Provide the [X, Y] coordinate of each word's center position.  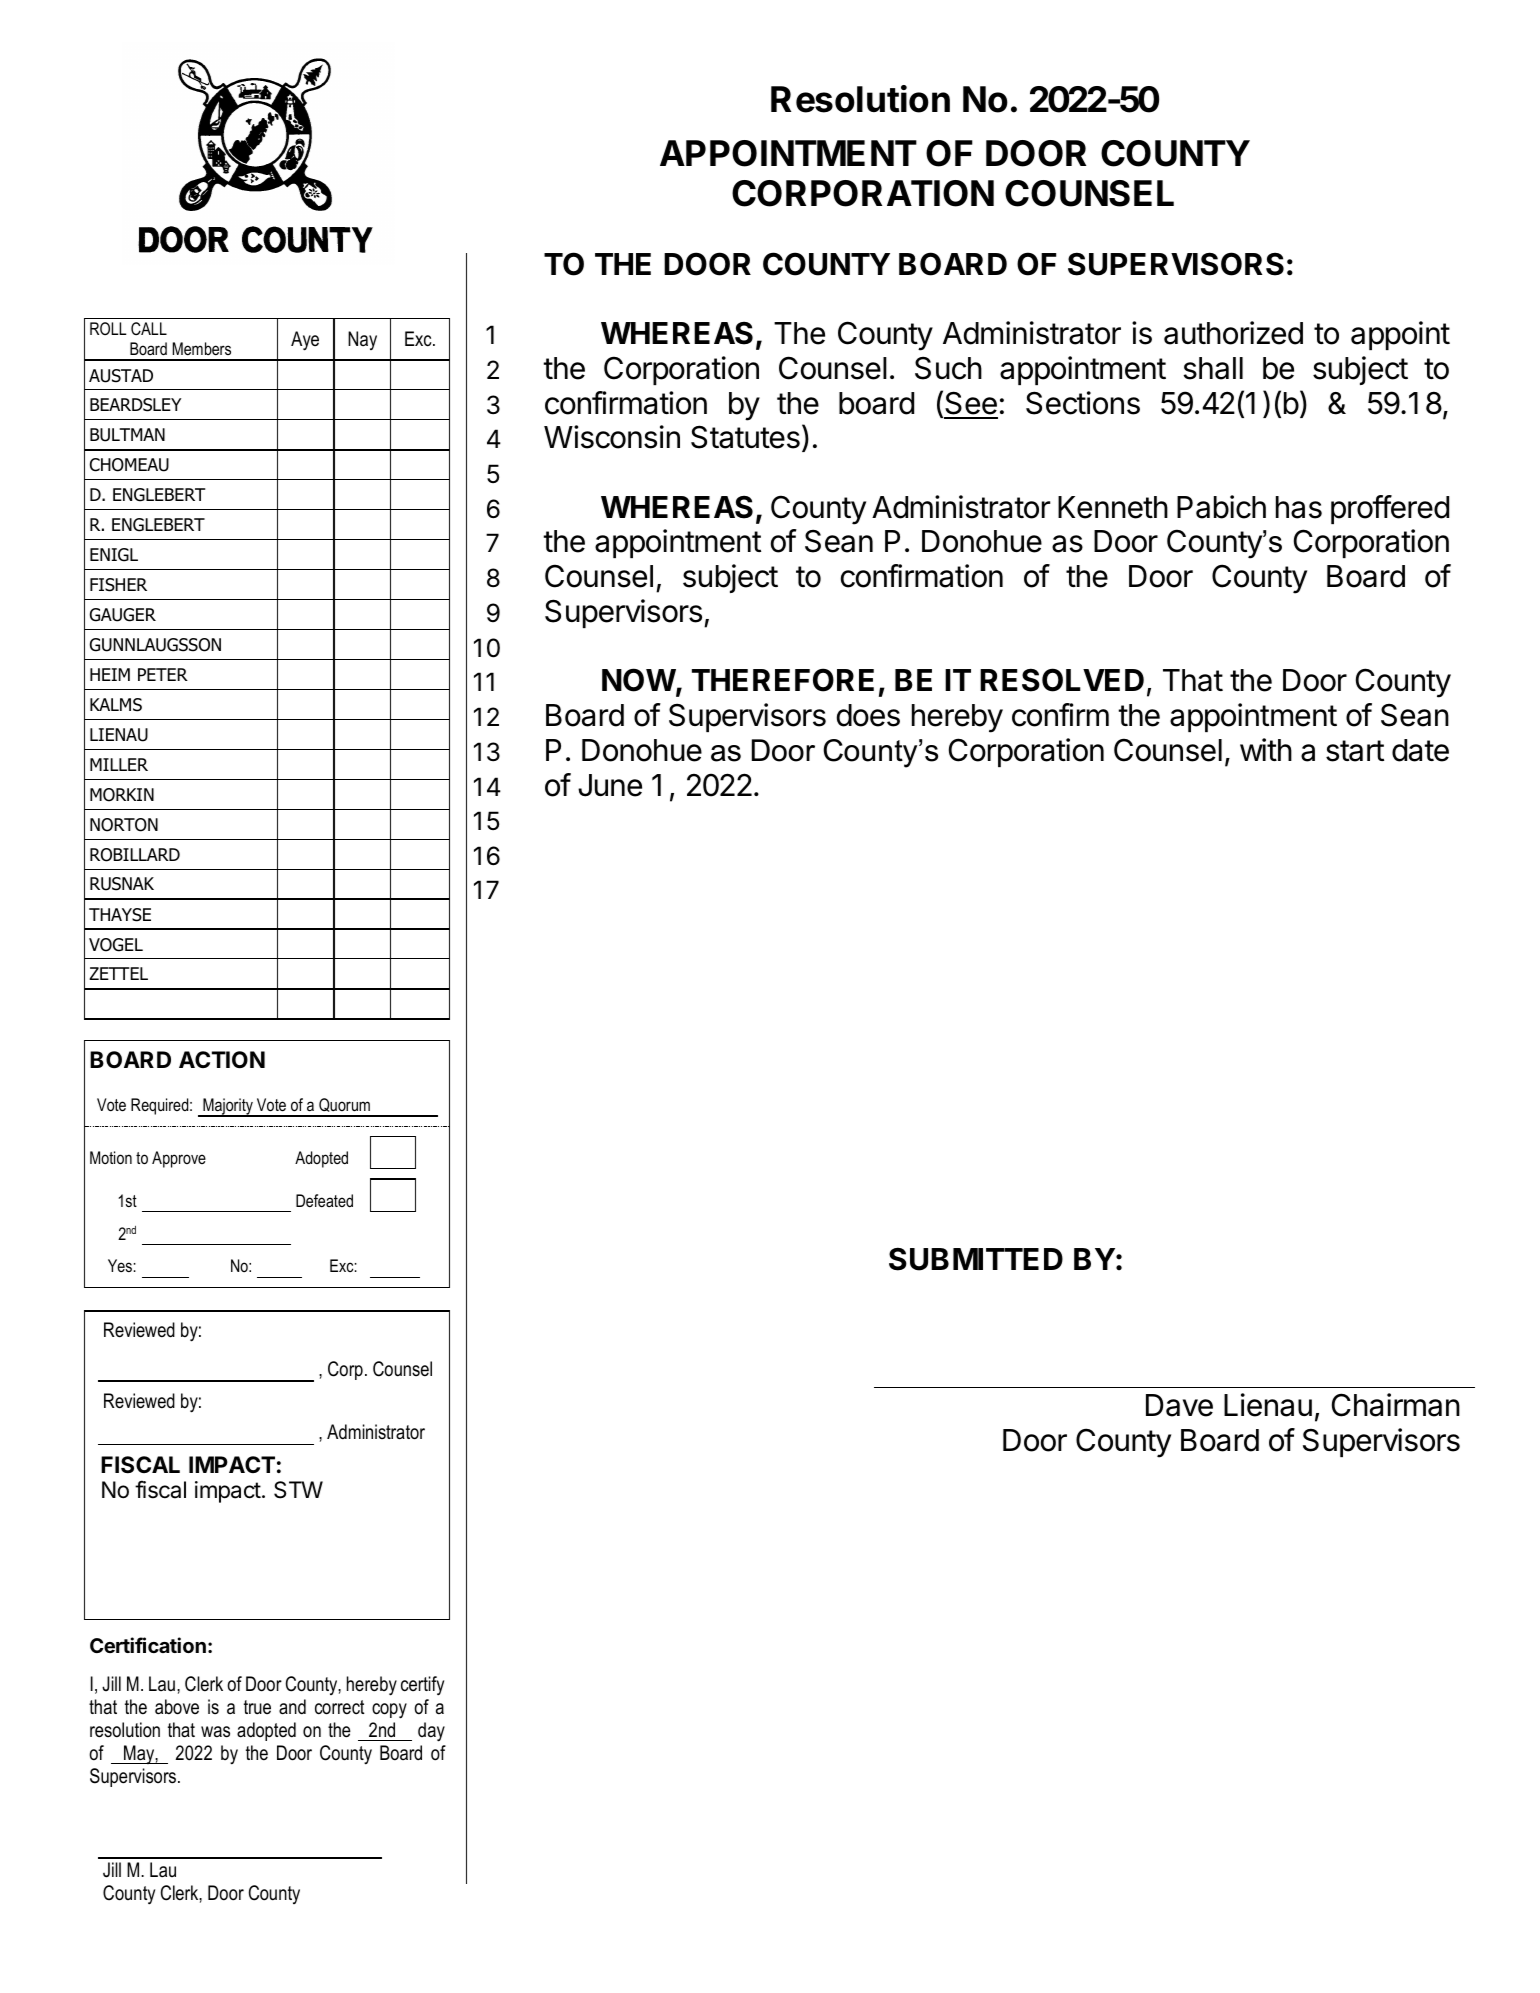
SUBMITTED [976, 1259]
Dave [1179, 1405]
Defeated [324, 1200]
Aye [305, 341]
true [257, 1707]
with [1266, 749]
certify [422, 1686]
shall [1213, 368]
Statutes [745, 437]
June [610, 785]
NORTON [124, 825]
